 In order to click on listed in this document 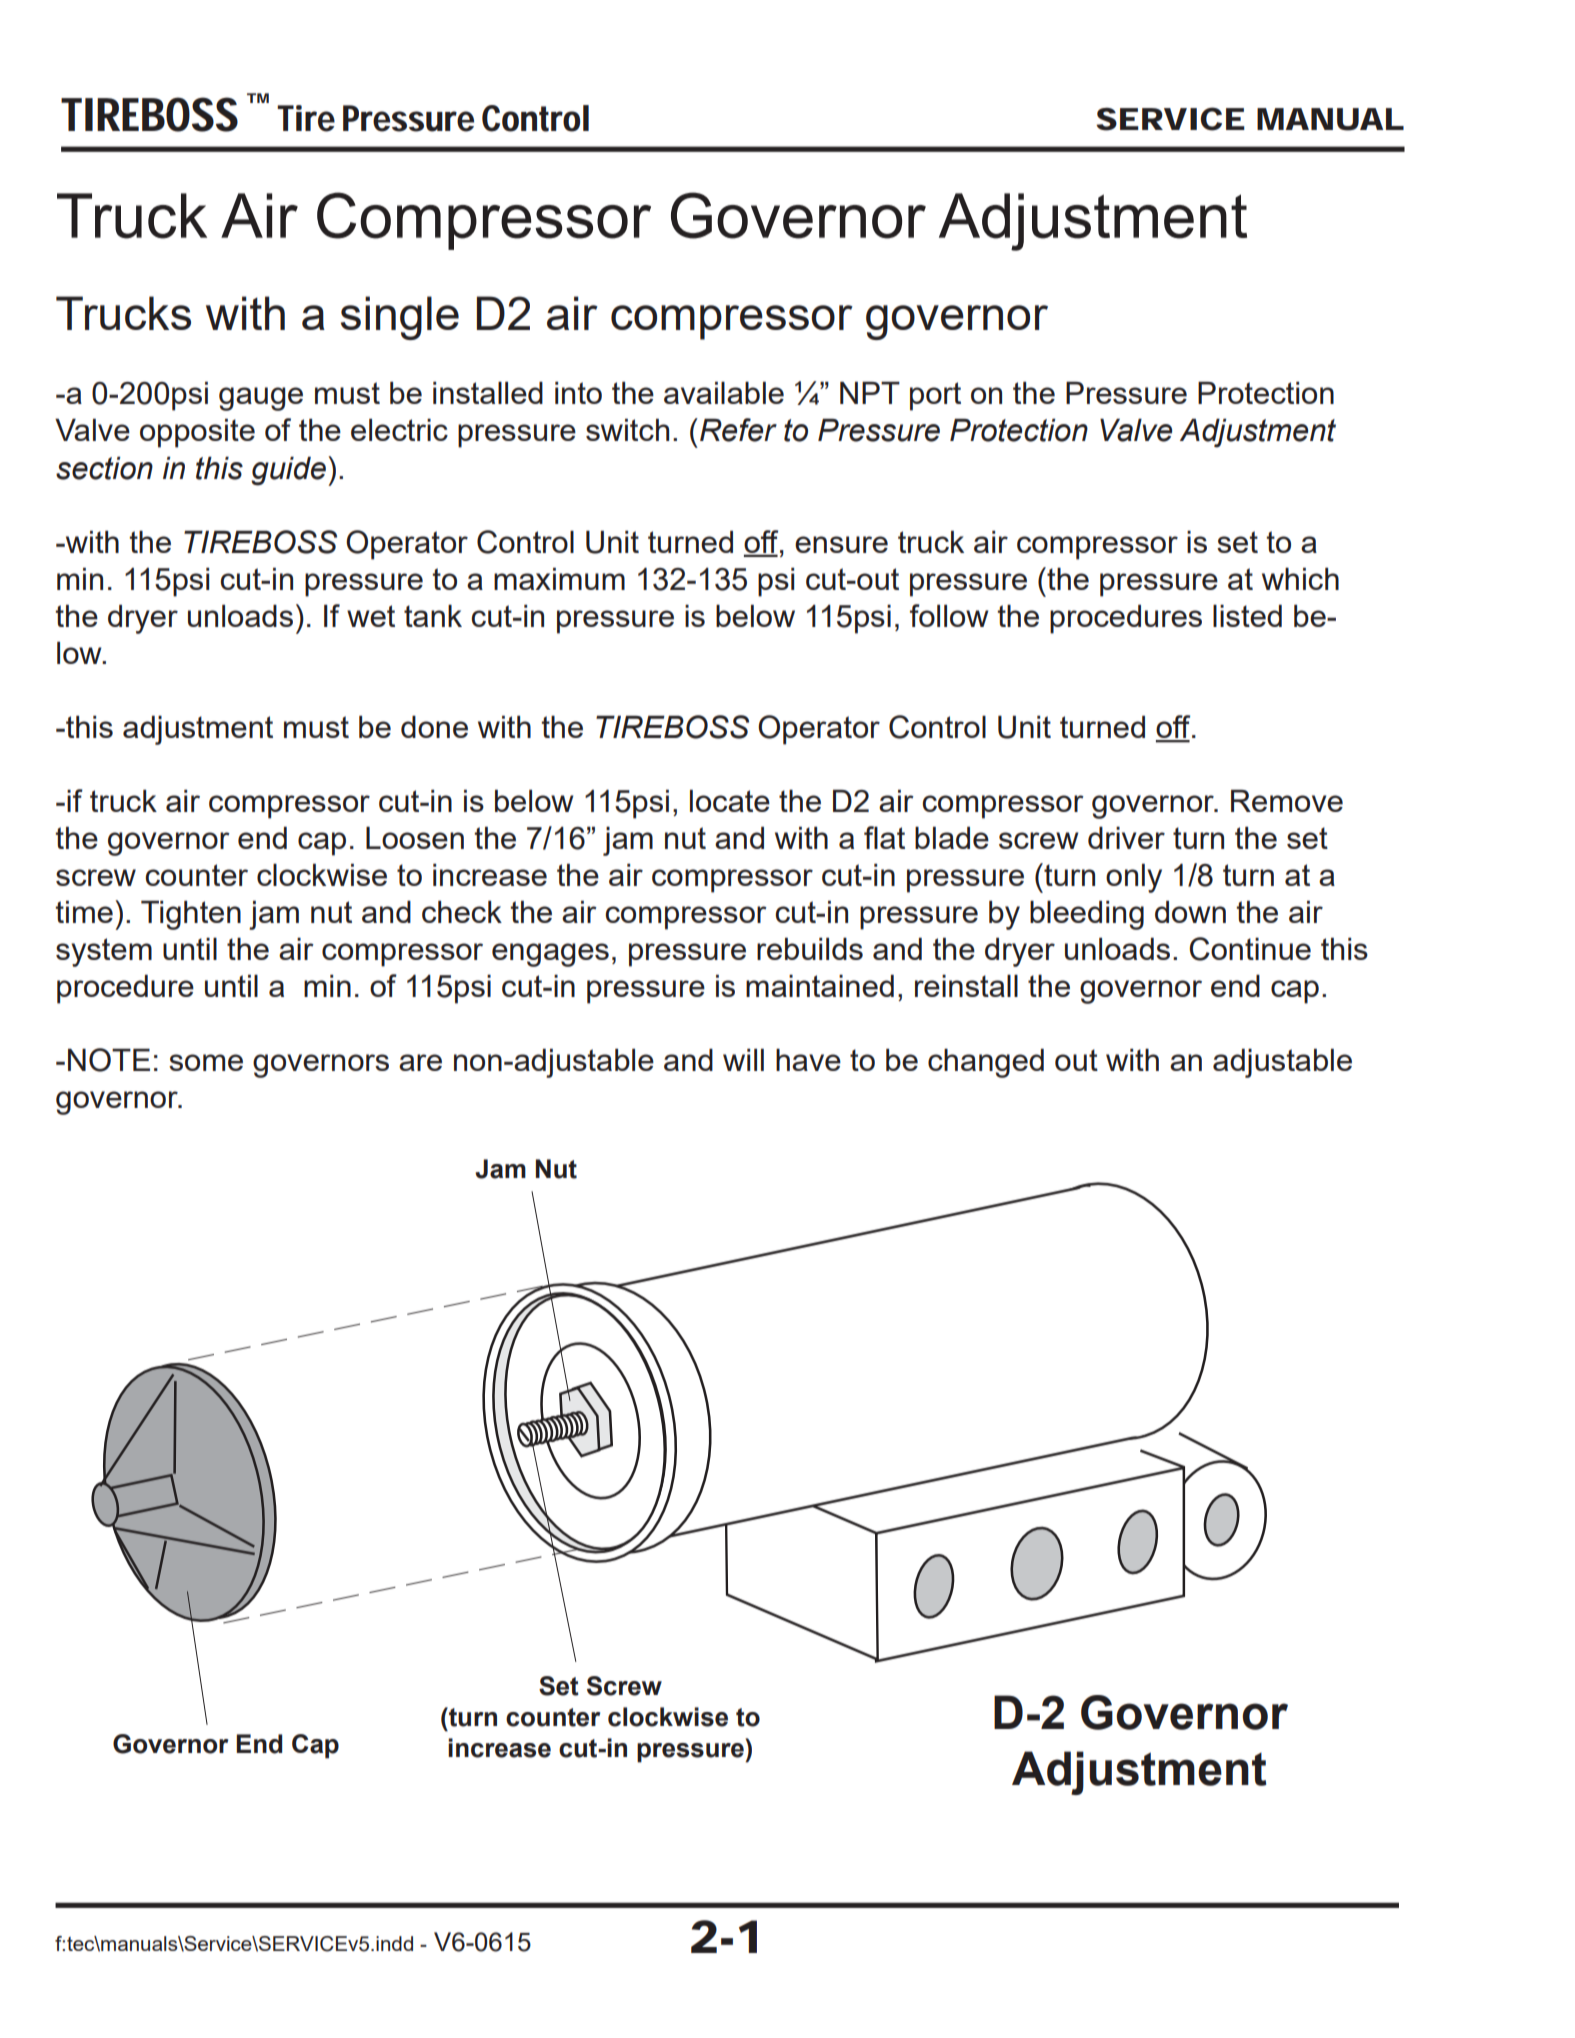, I will do `click(1247, 615)`.
